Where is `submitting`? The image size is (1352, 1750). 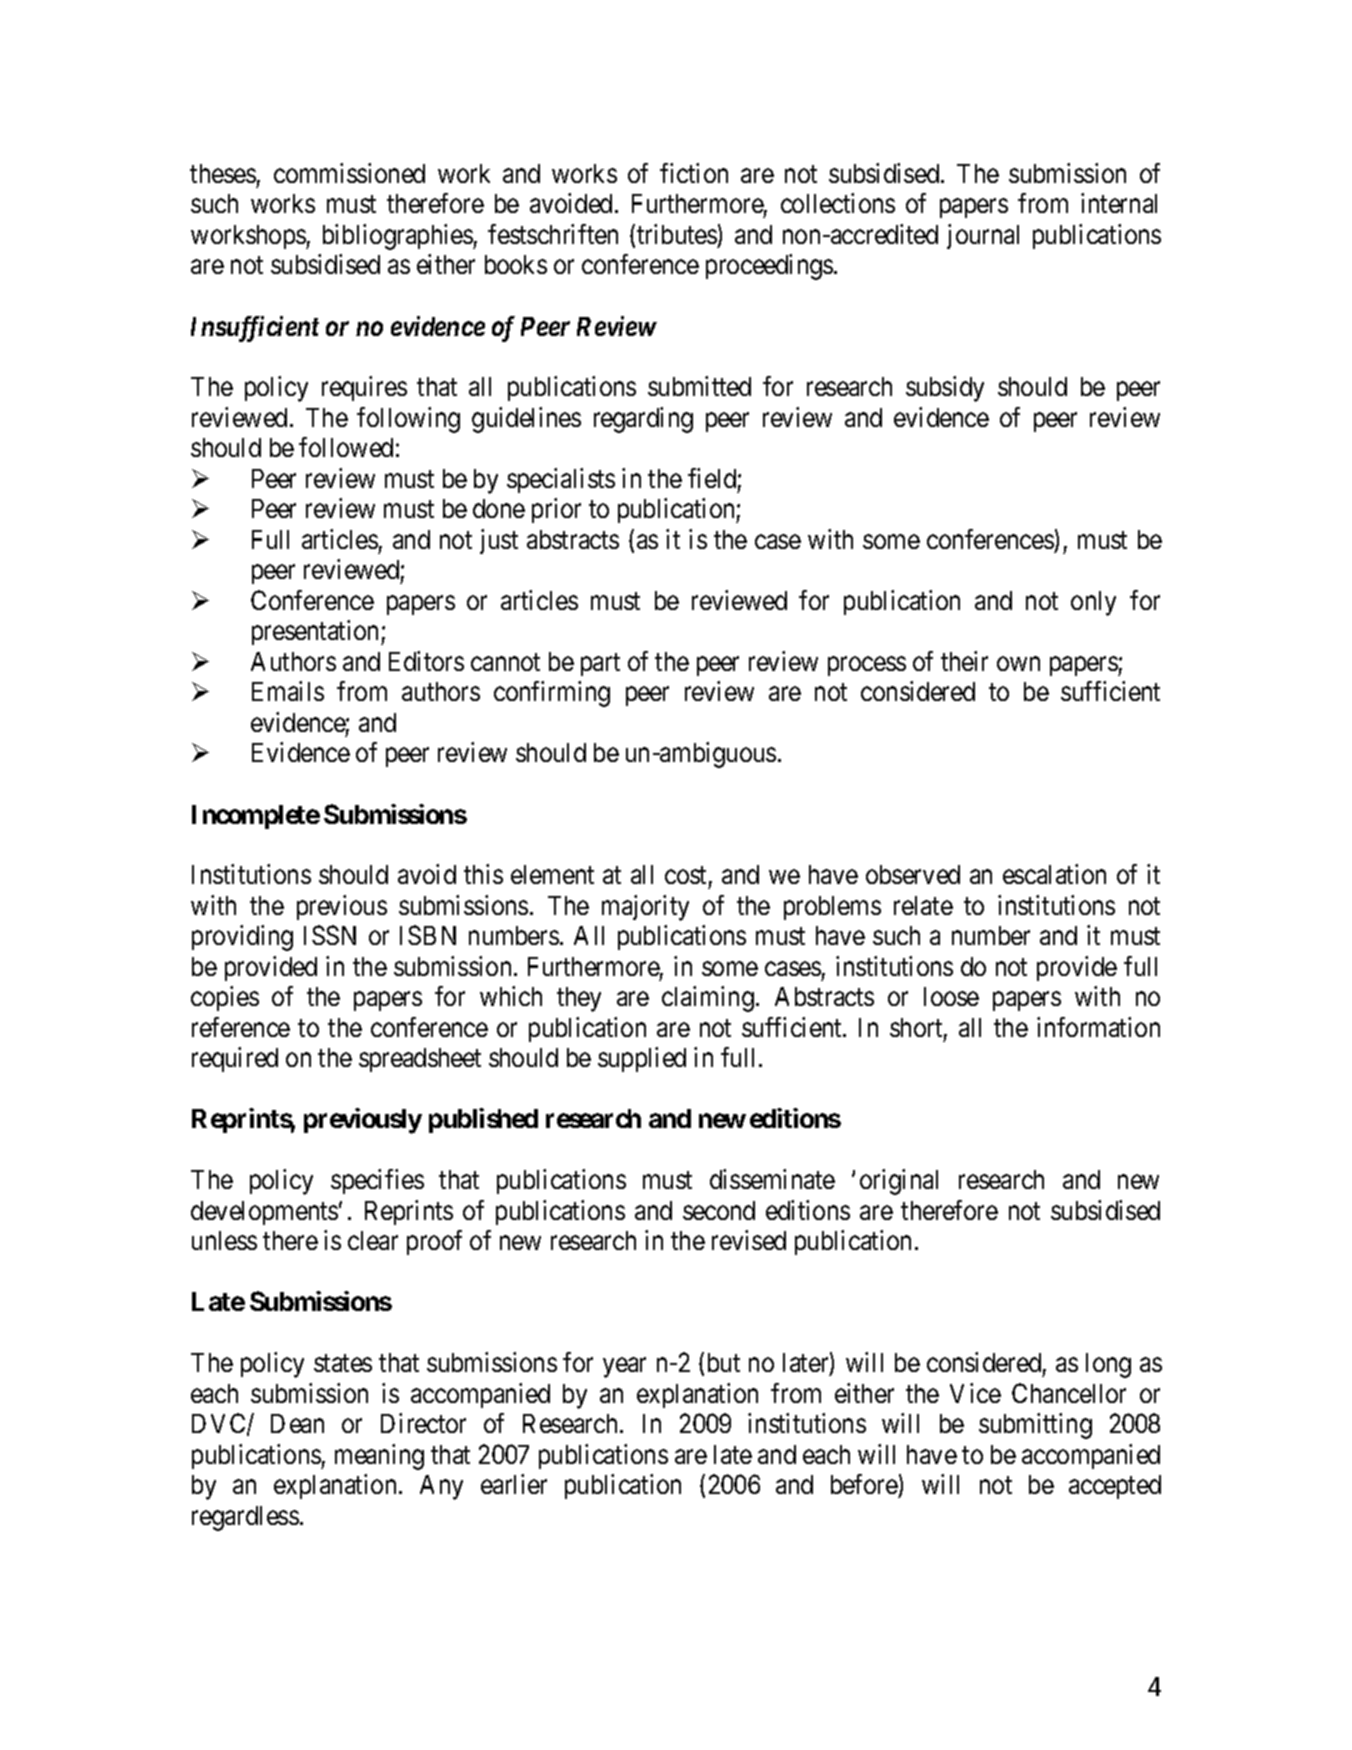
submitting is located at coordinates (1035, 1426).
